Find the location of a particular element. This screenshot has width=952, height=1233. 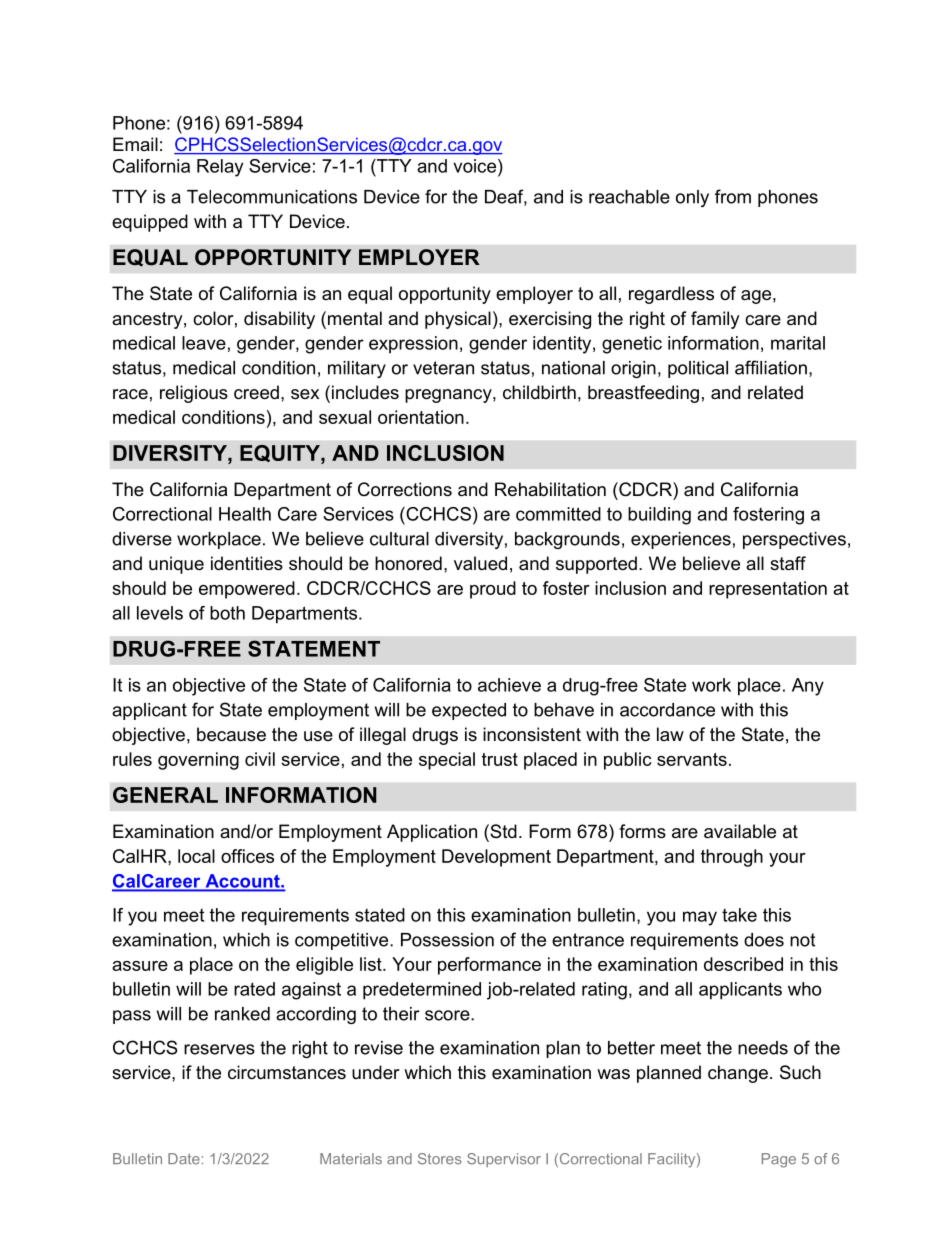

Stores is located at coordinates (440, 1159).
